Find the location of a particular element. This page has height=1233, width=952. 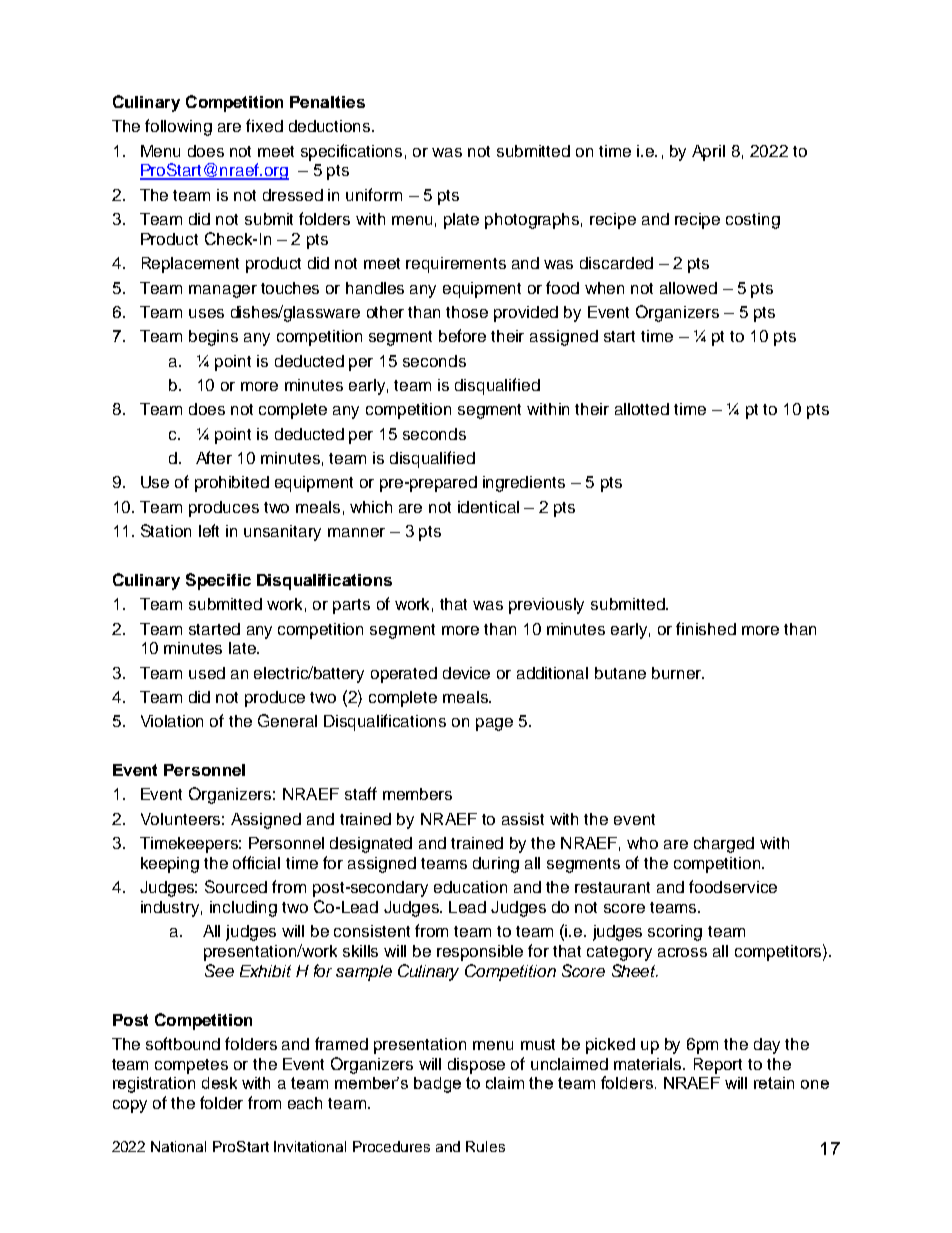

before is located at coordinates (462, 335).
